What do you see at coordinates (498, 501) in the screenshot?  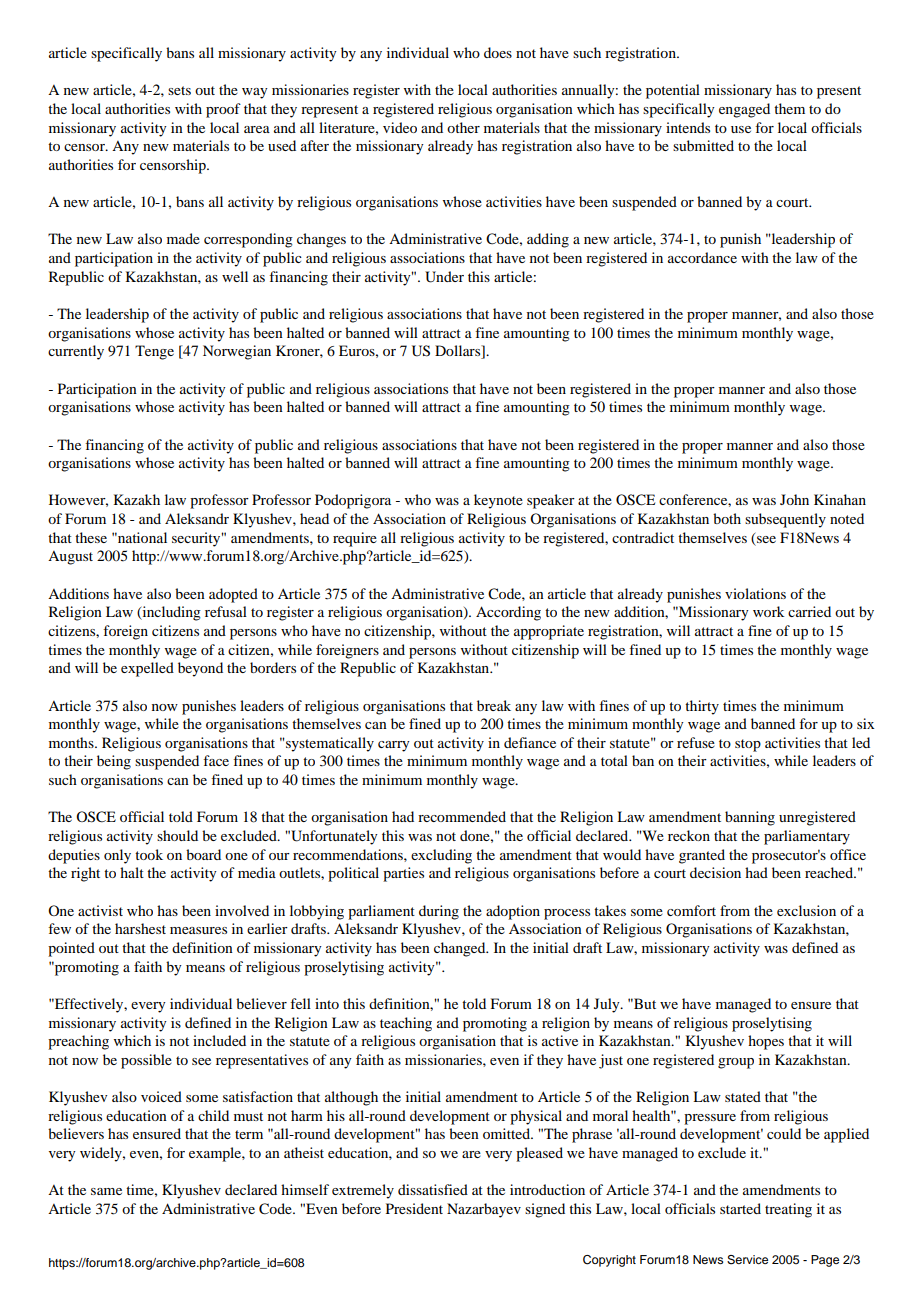 I see `keynote` at bounding box center [498, 501].
